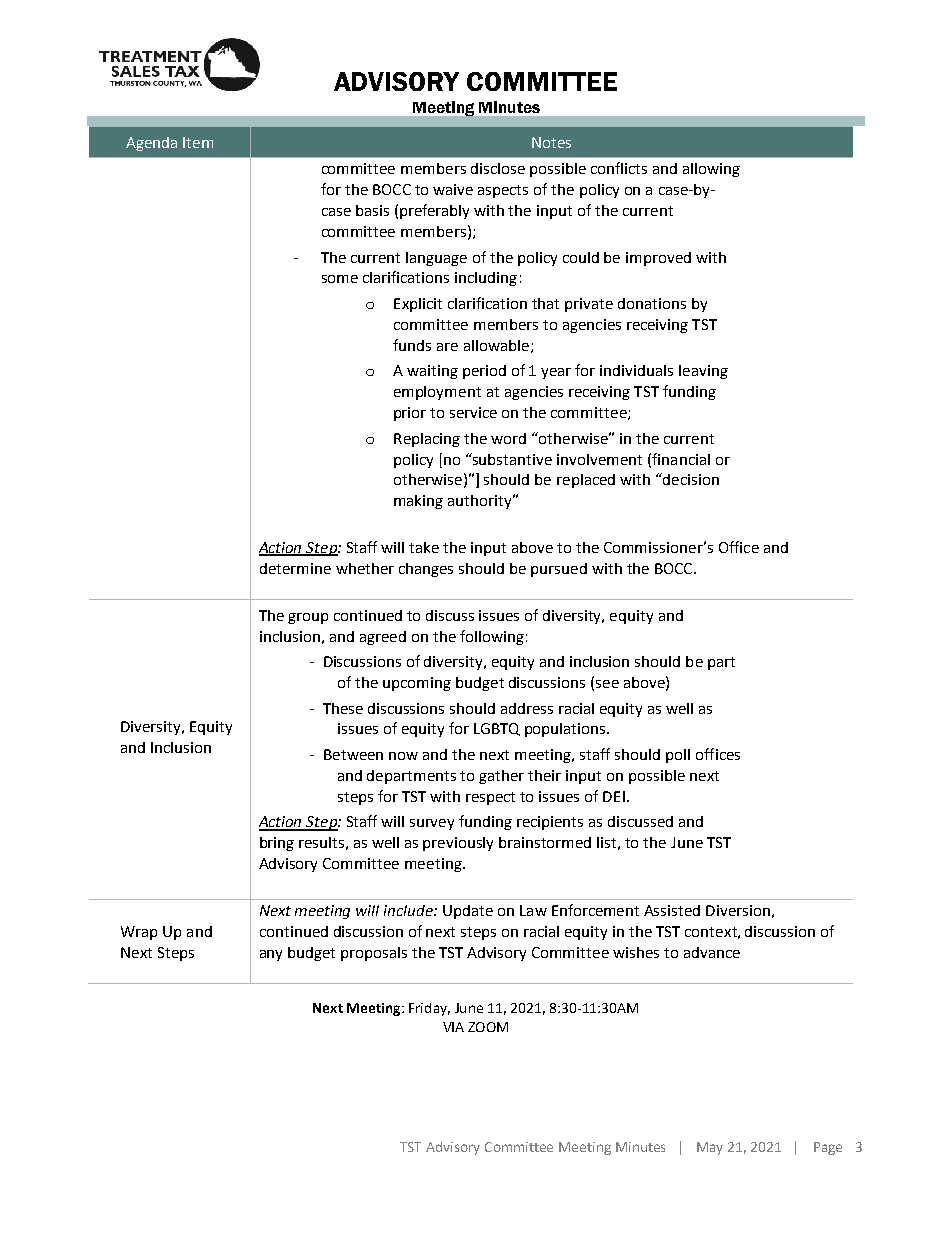 The width and height of the screenshot is (952, 1233). Describe the element at coordinates (678, 756) in the screenshot. I see `poll` at that location.
